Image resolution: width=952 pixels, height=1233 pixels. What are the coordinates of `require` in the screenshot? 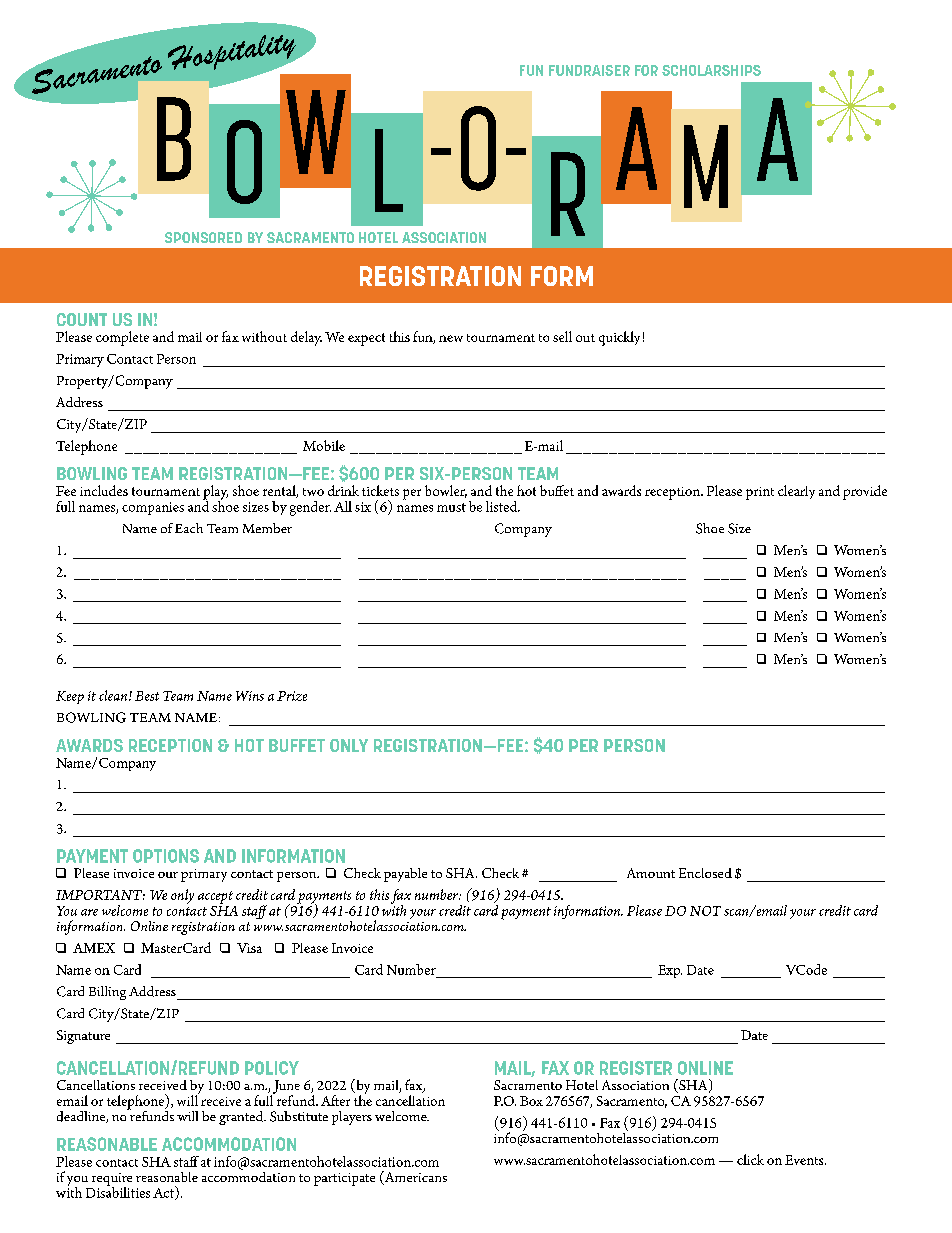 It's located at (112, 1180).
